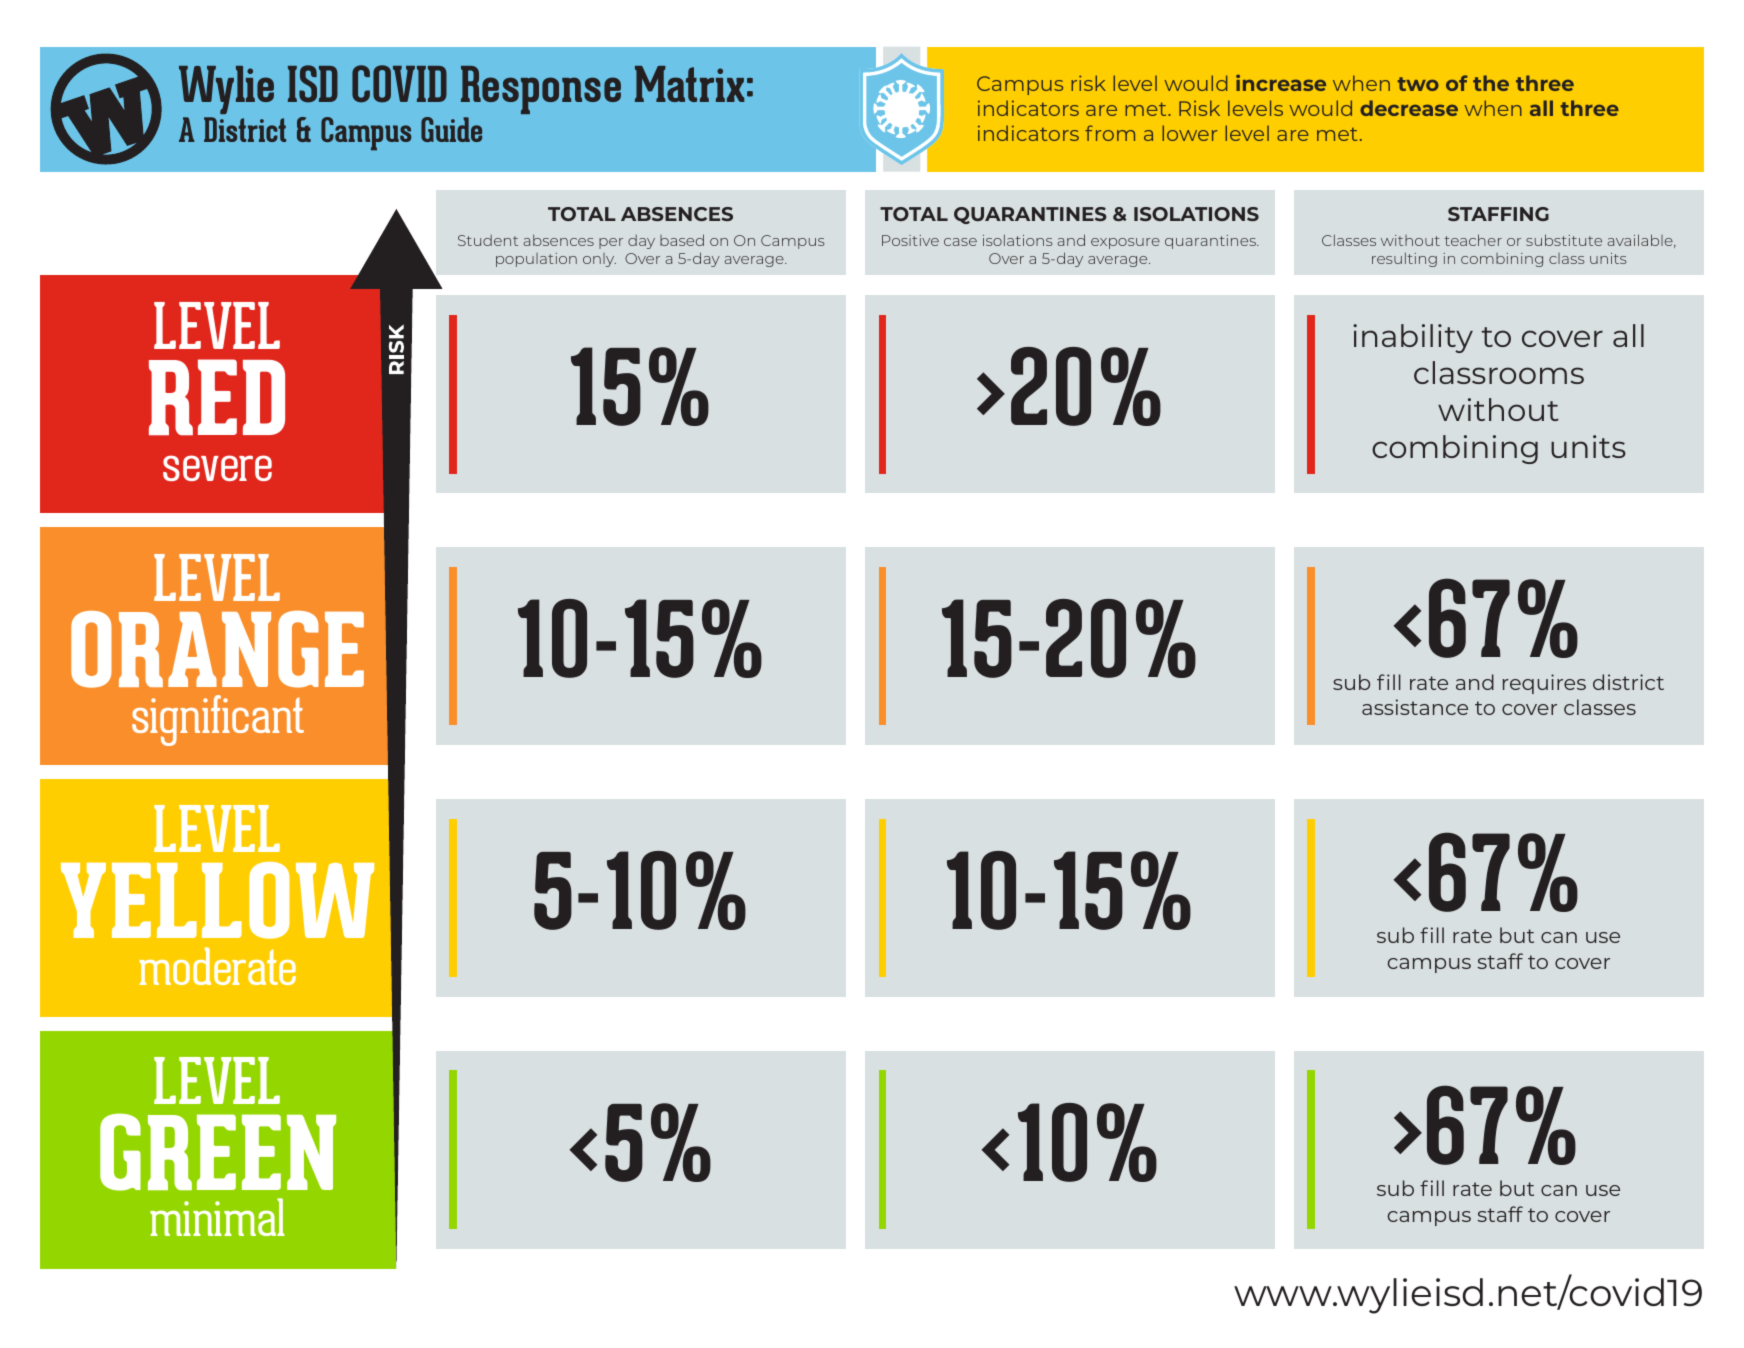 This screenshot has height=1348, width=1744. I want to click on RED, so click(217, 397).
